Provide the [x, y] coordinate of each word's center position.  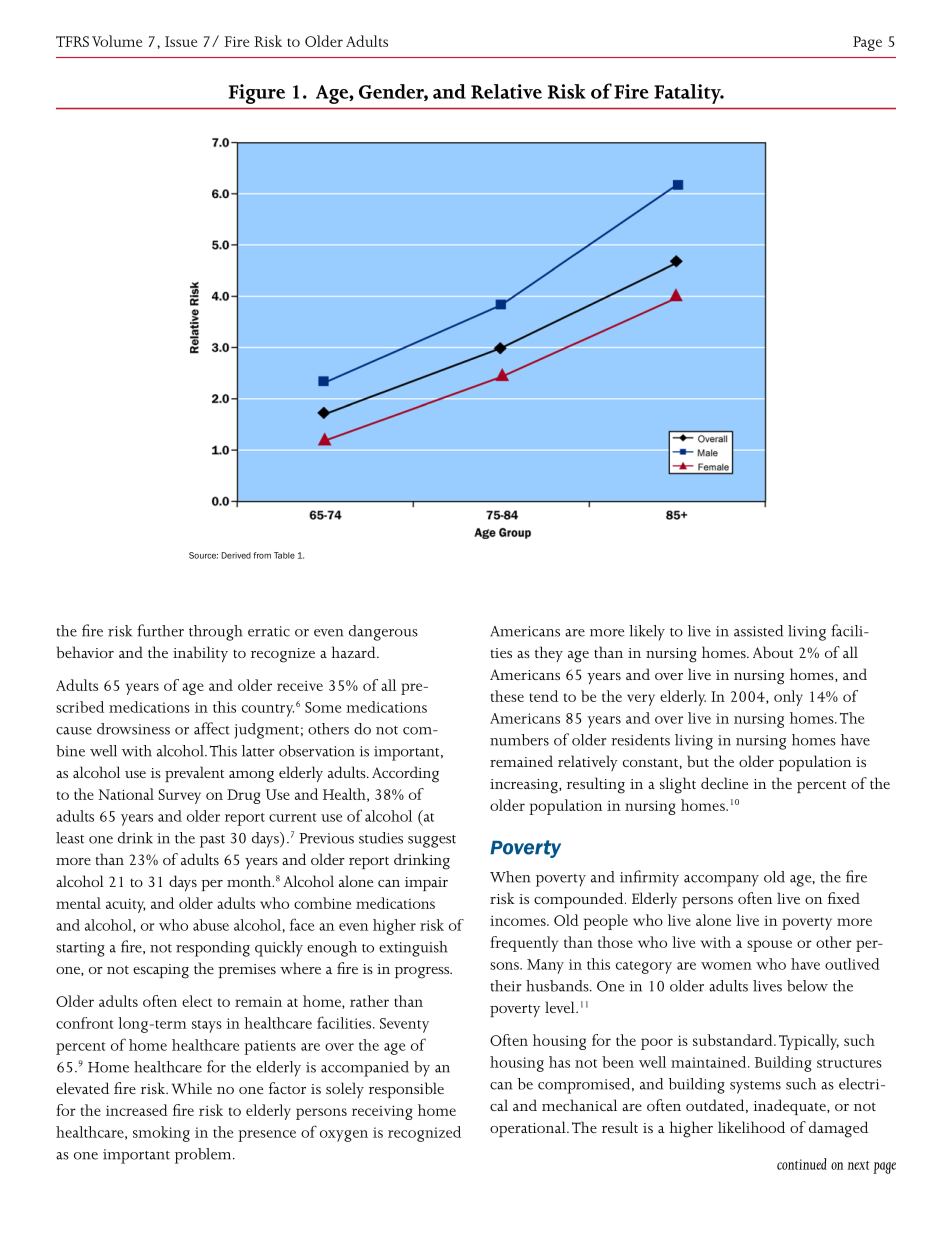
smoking [161, 1134]
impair [426, 884]
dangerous [383, 633]
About [773, 652]
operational [529, 1129]
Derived [236, 555]
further [160, 630]
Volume [117, 41]
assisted [758, 631]
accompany [721, 881]
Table [284, 555]
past [212, 841]
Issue [181, 41]
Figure [257, 94]
